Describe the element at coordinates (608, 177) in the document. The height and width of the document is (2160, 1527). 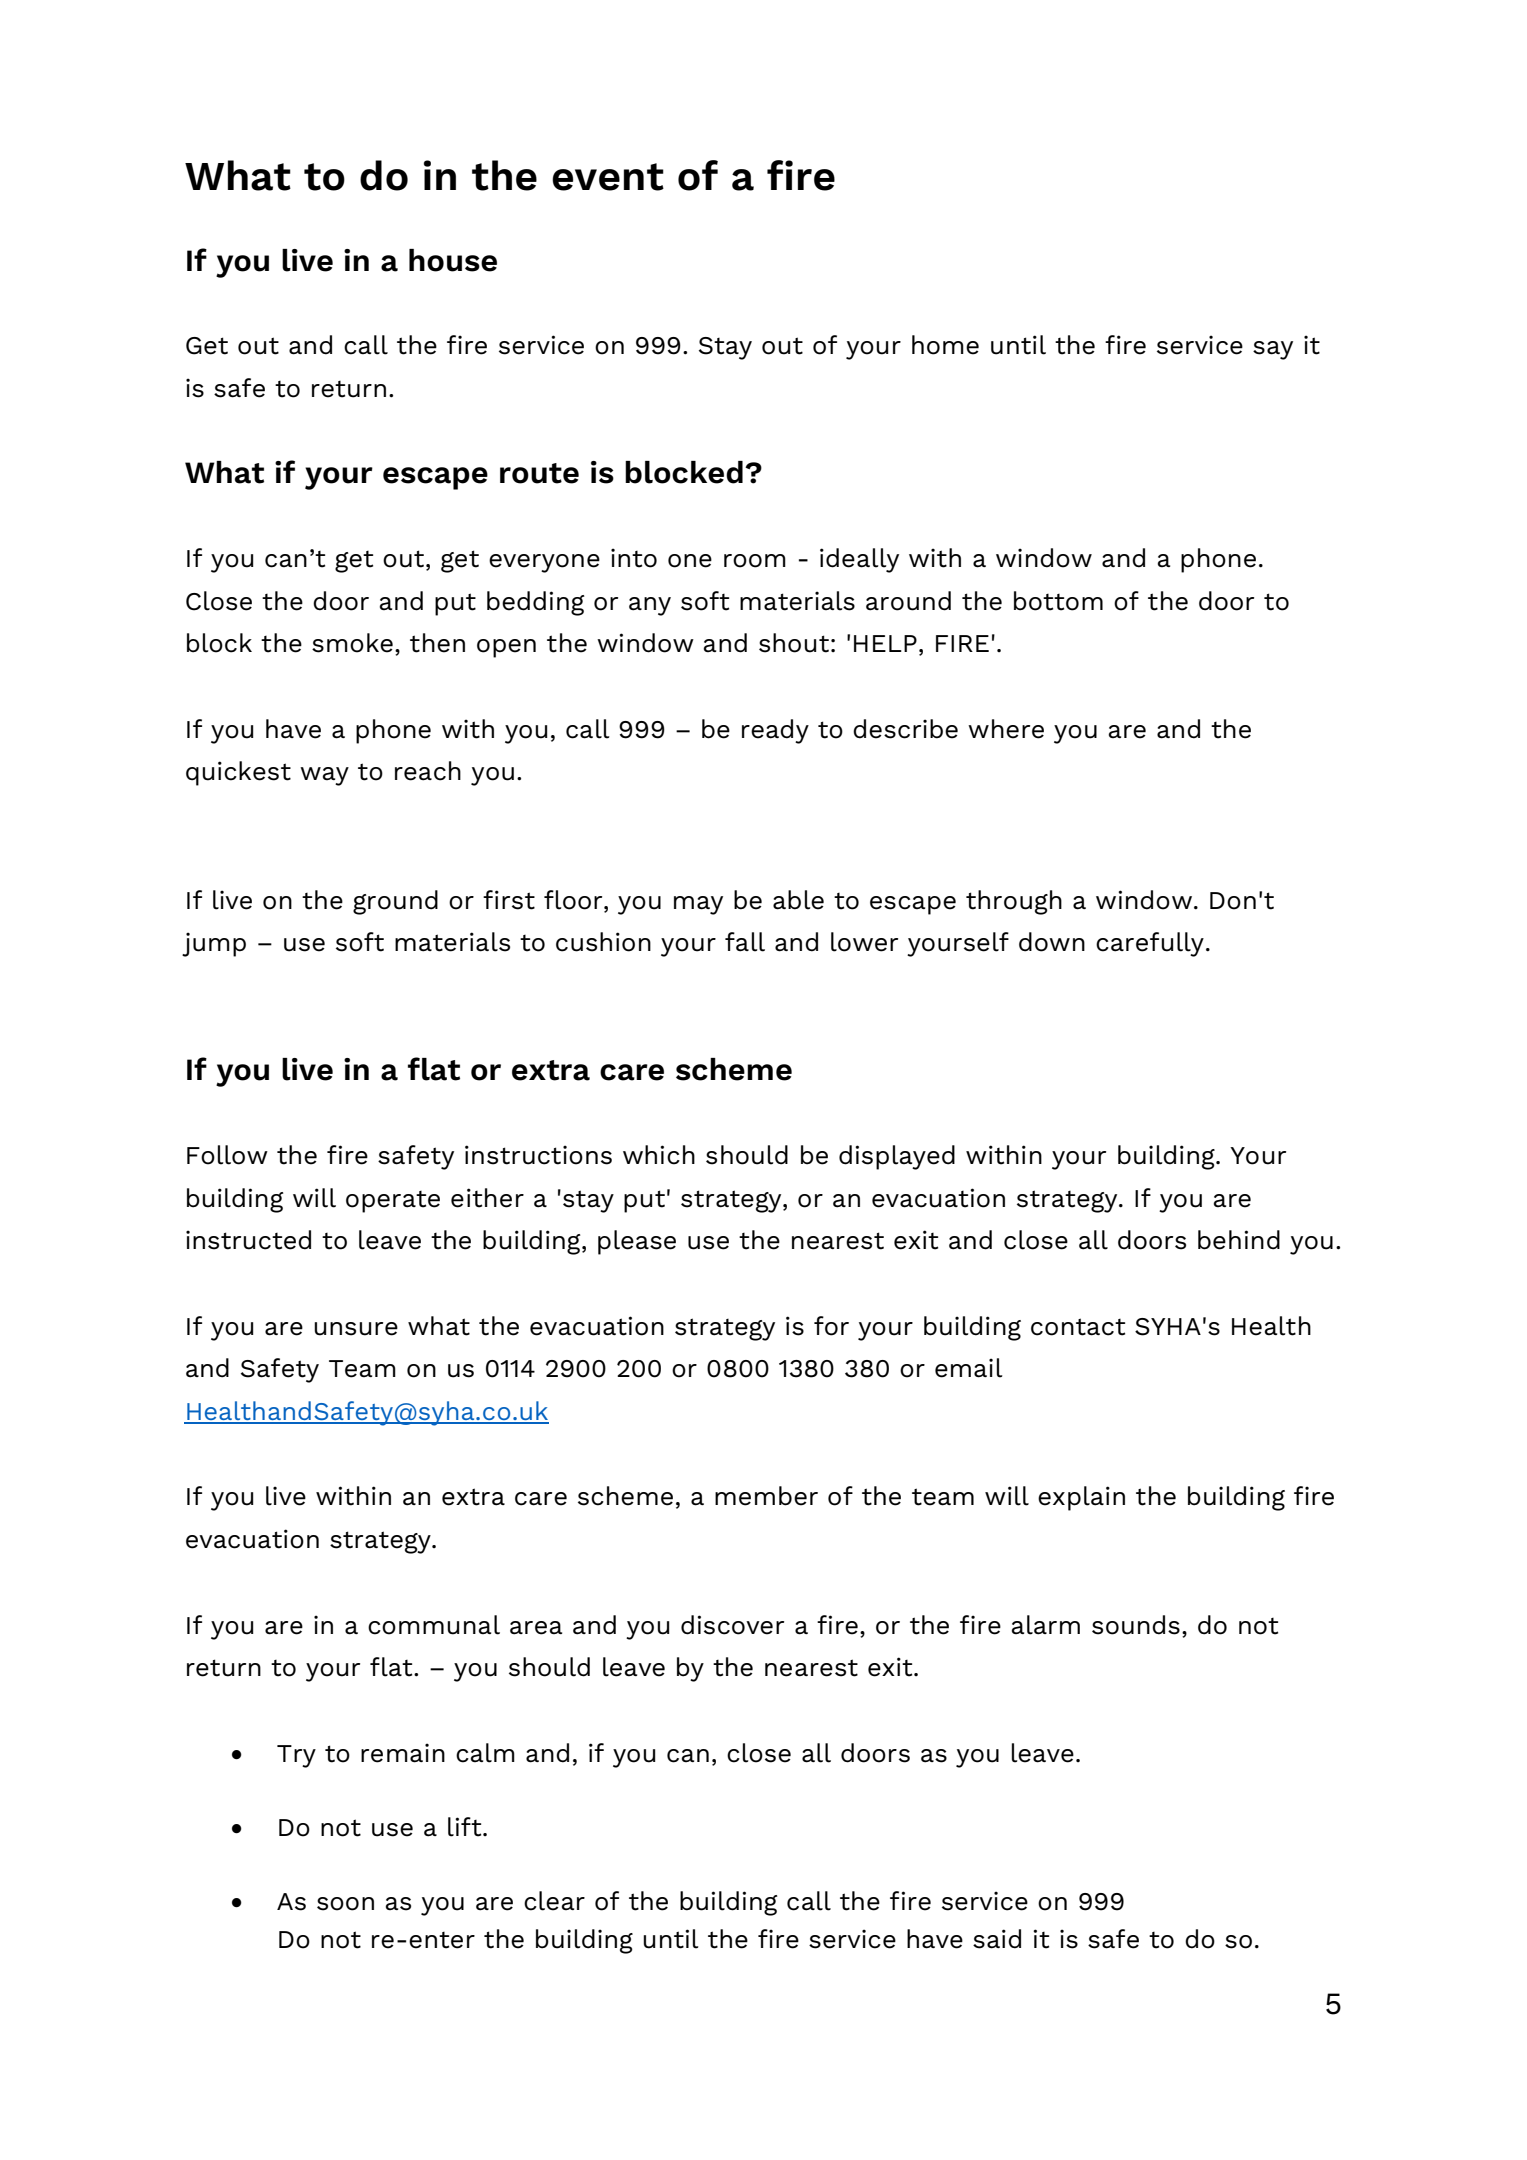
I see `event` at that location.
